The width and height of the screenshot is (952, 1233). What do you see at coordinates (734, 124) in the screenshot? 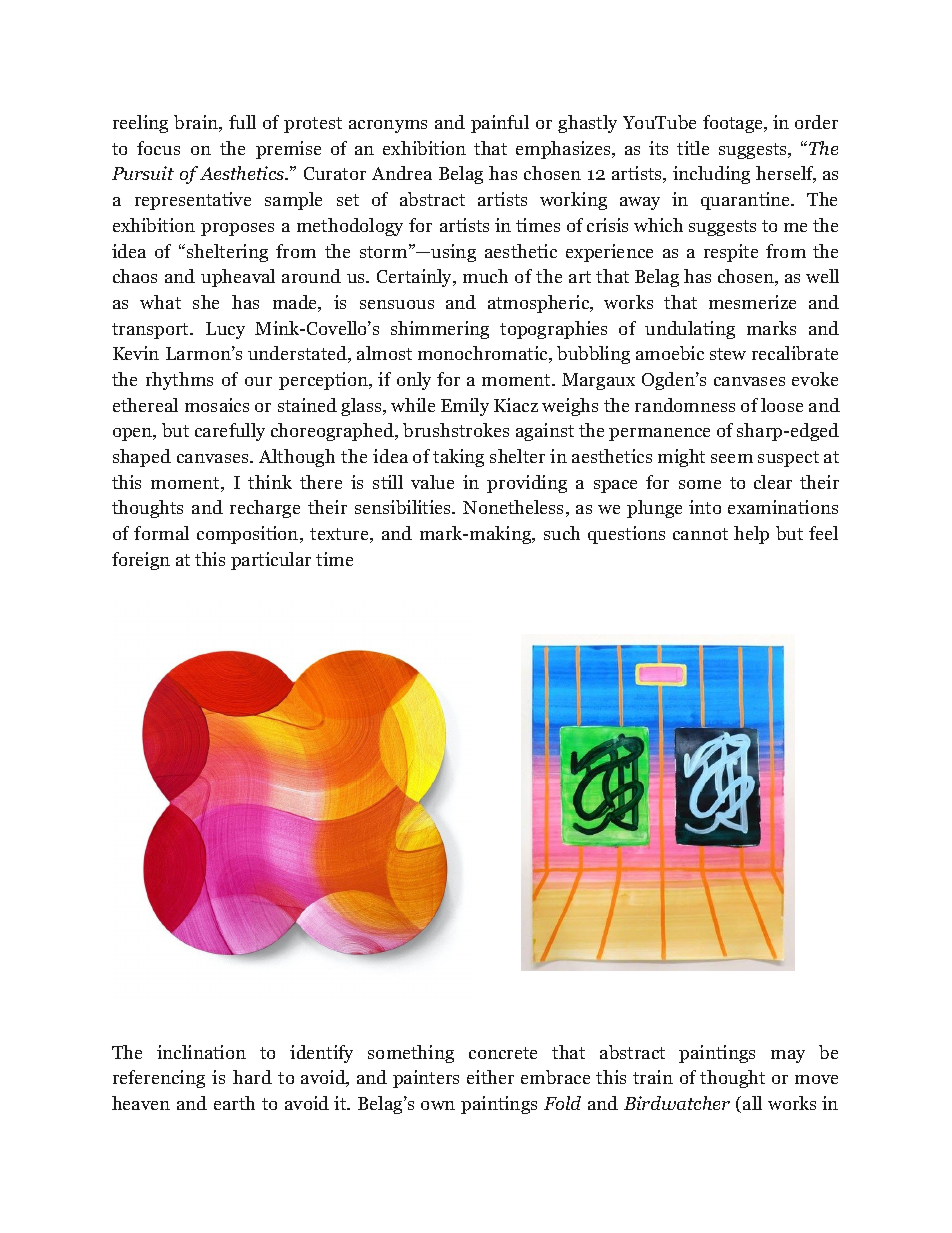
I see `footage` at bounding box center [734, 124].
